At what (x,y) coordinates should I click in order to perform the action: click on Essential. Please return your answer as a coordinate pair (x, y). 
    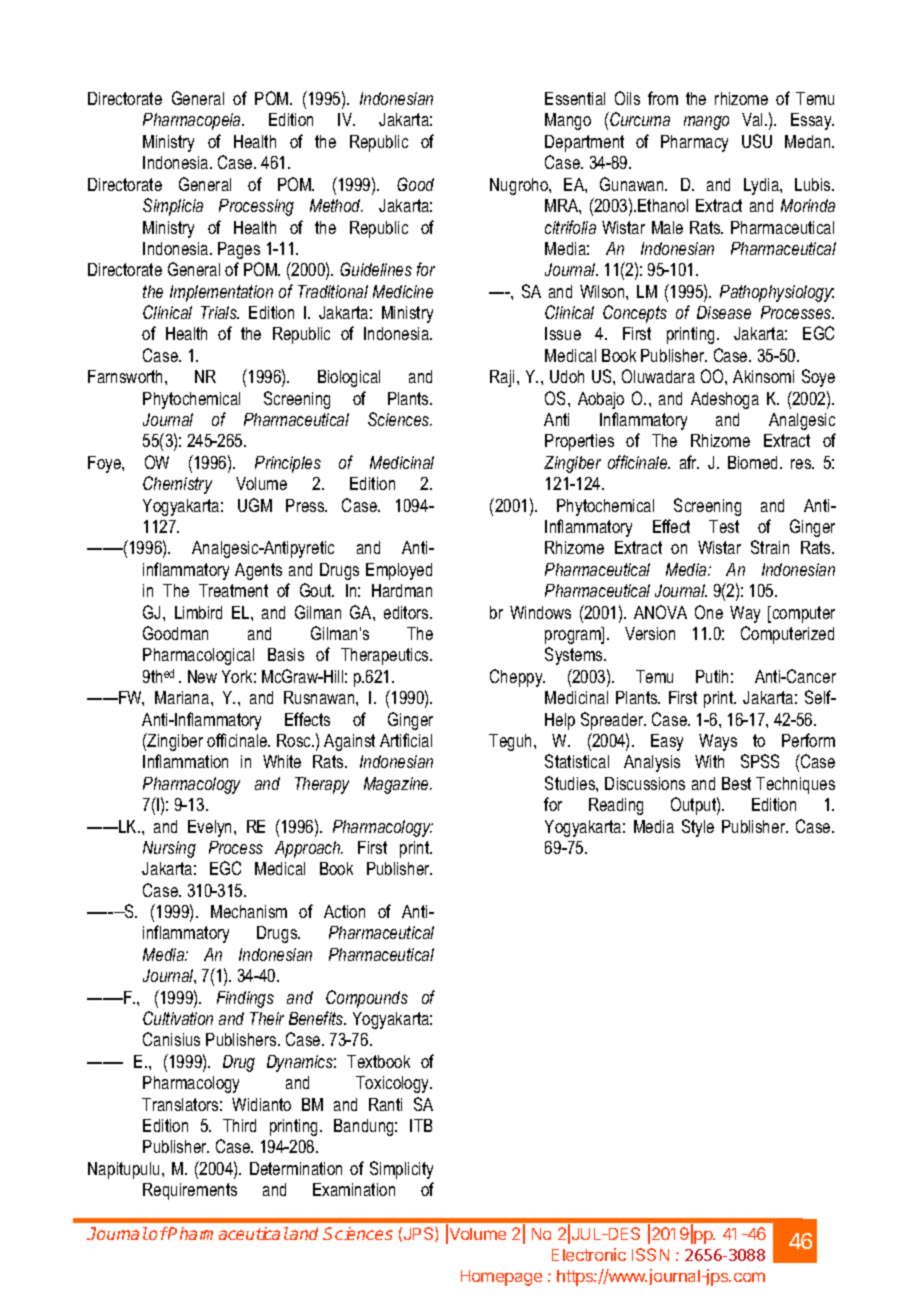
    Looking at the image, I should click on (575, 98).
